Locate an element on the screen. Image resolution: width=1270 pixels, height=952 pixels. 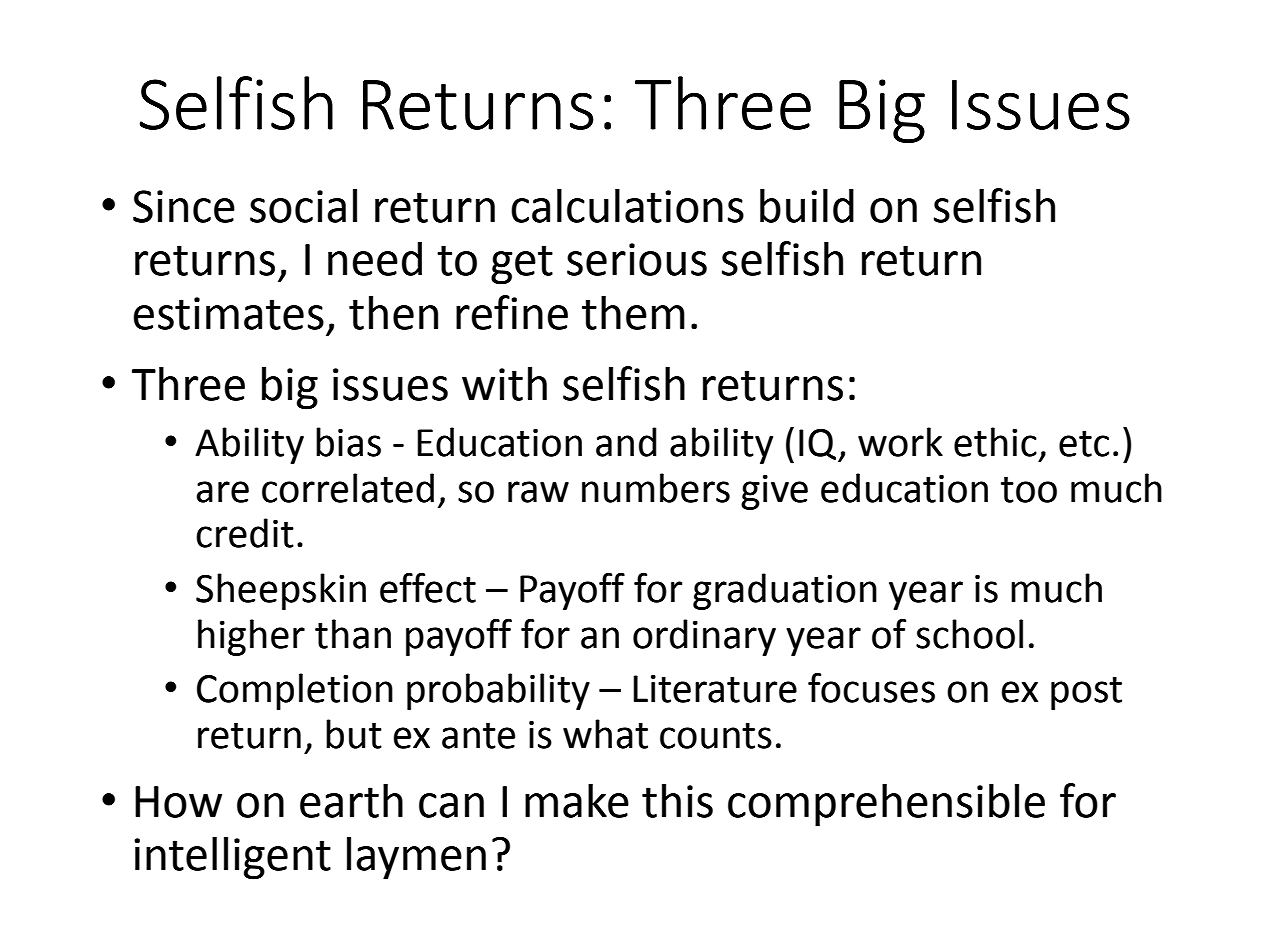
numbers is located at coordinates (656, 488).
